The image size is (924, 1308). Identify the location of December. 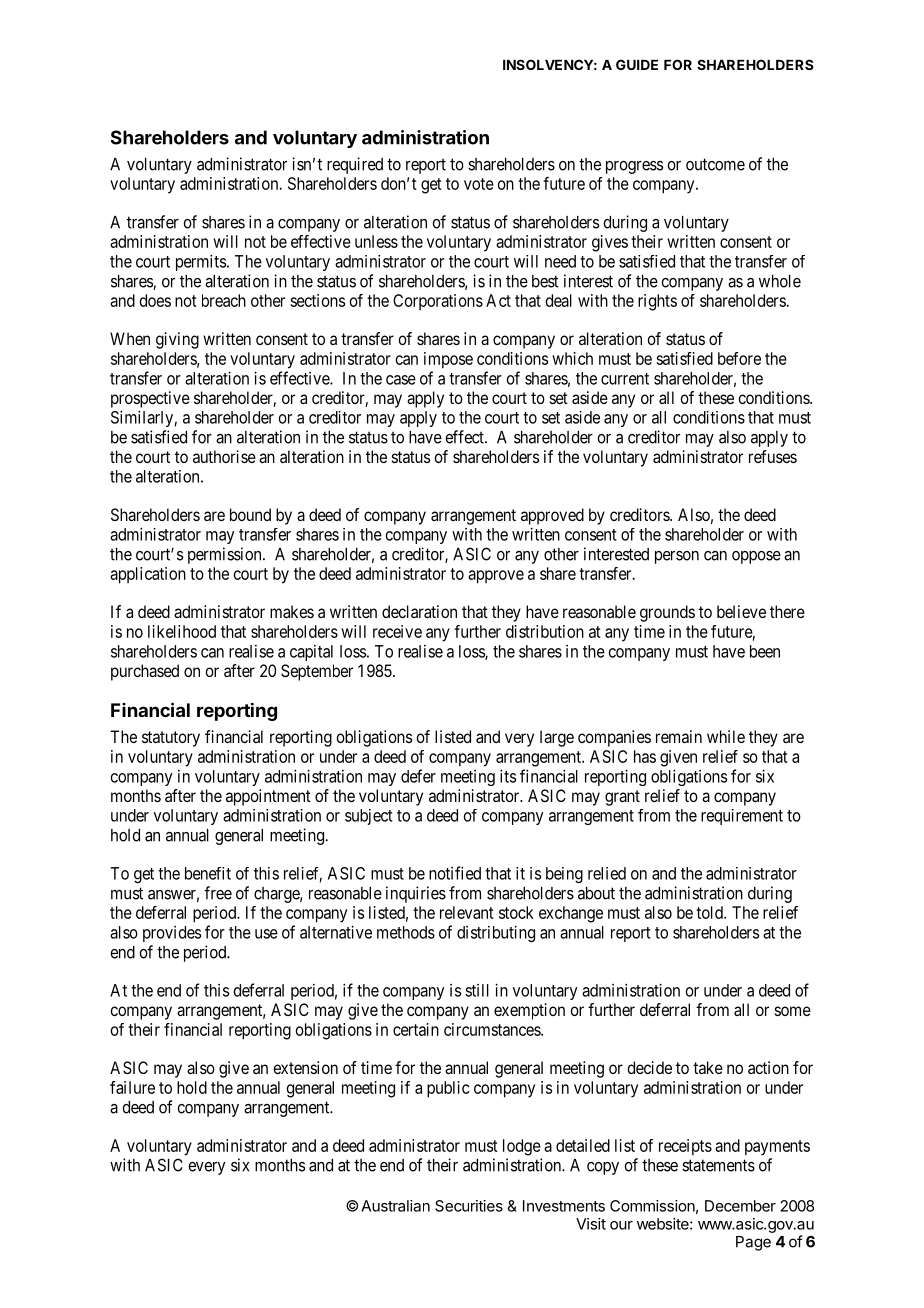
(740, 1206).
